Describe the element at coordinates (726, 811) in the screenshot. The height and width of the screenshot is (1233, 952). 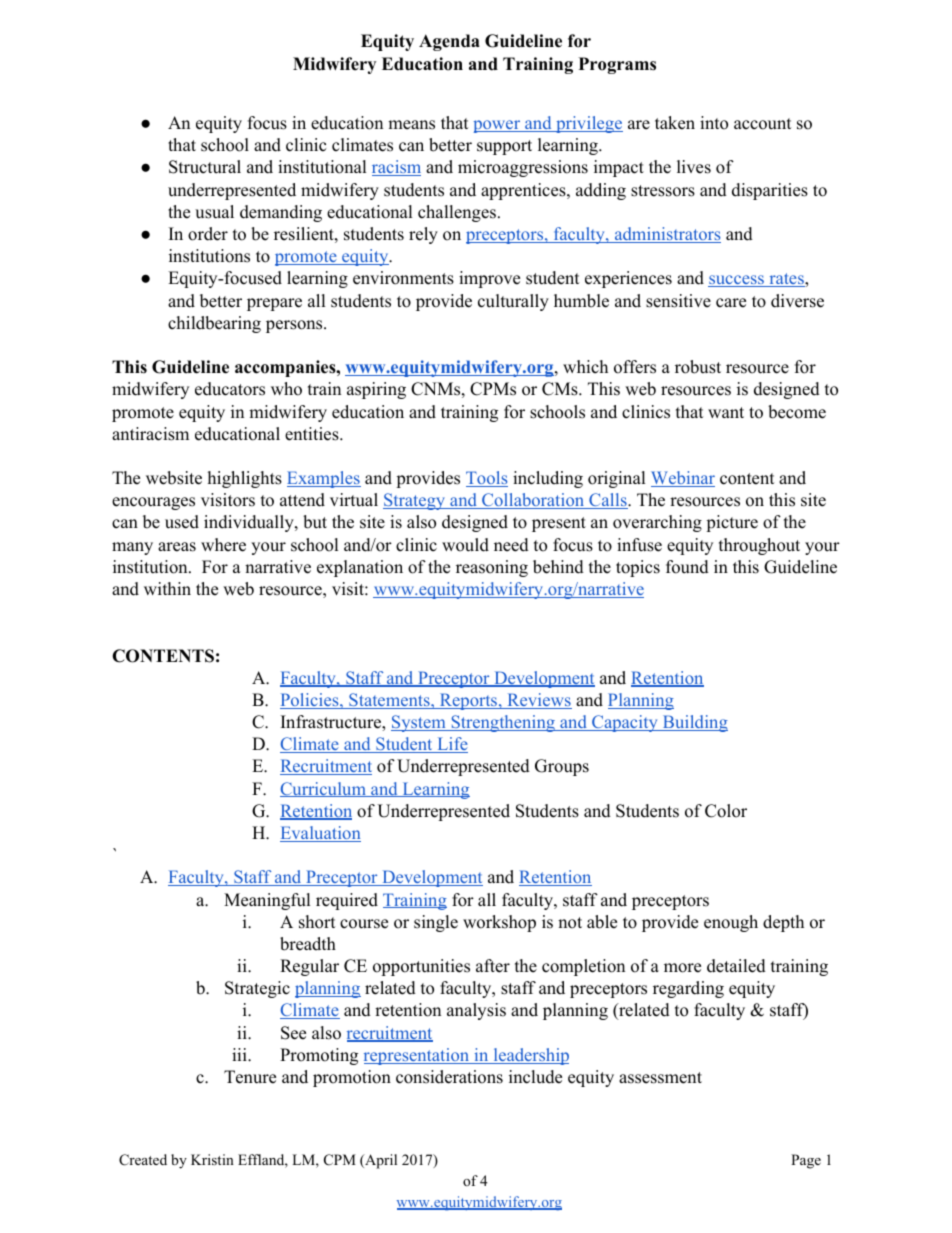
I see `Color` at that location.
